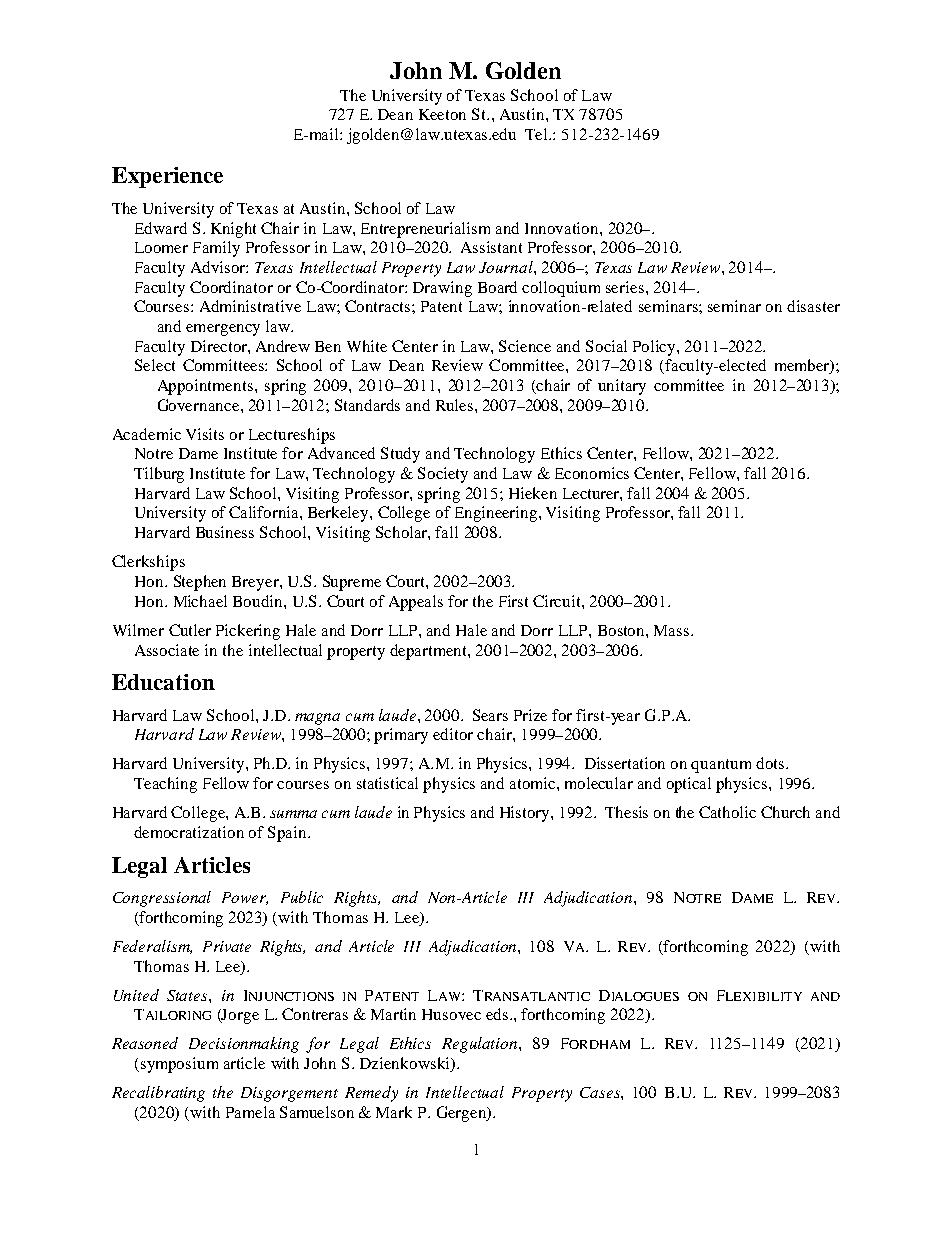 The image size is (952, 1233). I want to click on Knight, so click(233, 230).
